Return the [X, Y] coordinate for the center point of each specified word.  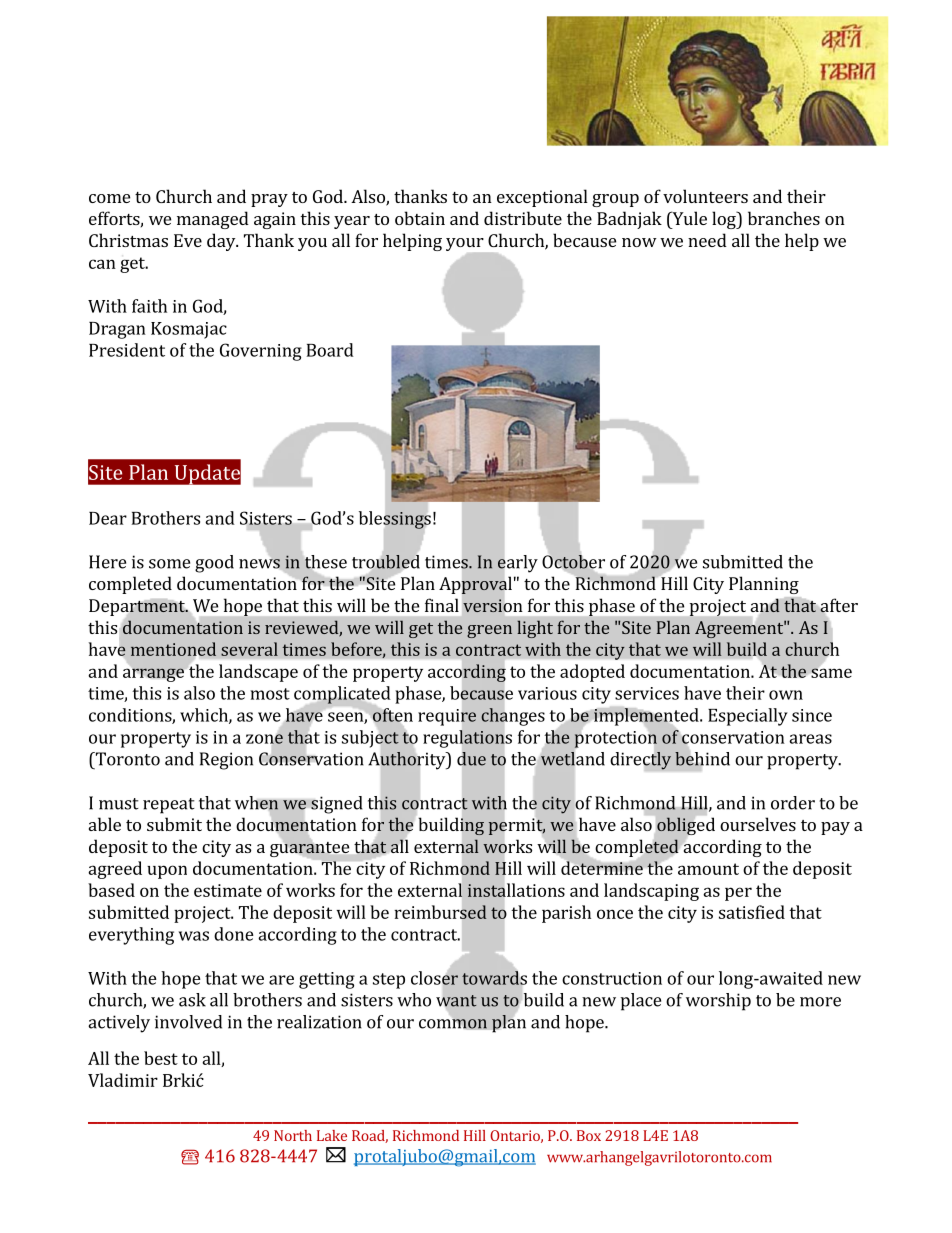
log [725, 220]
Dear [108, 518]
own [786, 695]
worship [718, 1002]
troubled [386, 561]
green [489, 631]
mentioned [173, 650]
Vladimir [123, 1080]
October [573, 562]
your [465, 244]
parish [566, 914]
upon [167, 872]
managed [213, 220]
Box [589, 1135]
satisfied [752, 912]
